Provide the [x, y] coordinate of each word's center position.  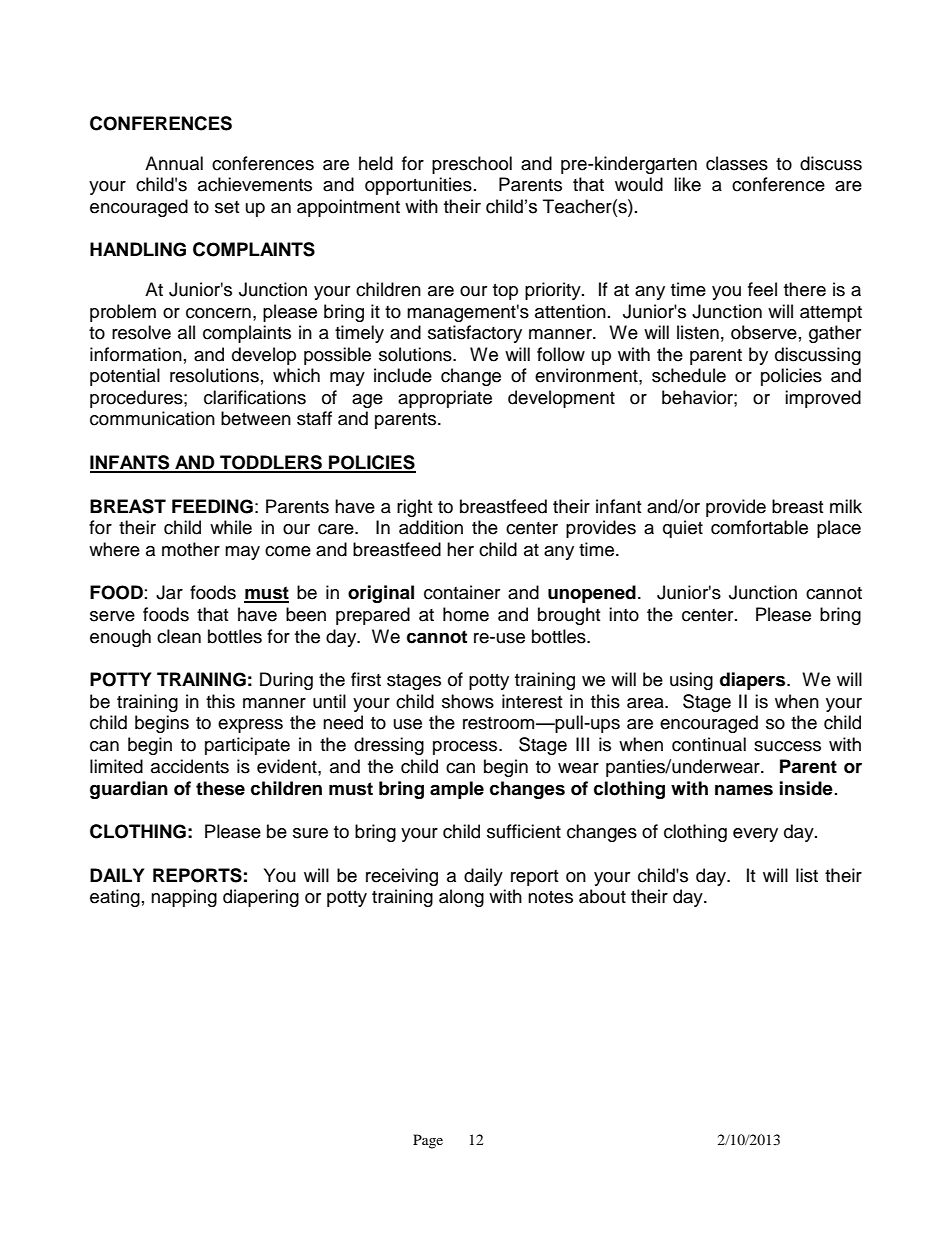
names [744, 790]
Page [428, 1141]
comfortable [759, 527]
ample [457, 790]
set [227, 207]
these [220, 788]
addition [431, 527]
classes [737, 163]
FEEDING [212, 506]
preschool [472, 165]
